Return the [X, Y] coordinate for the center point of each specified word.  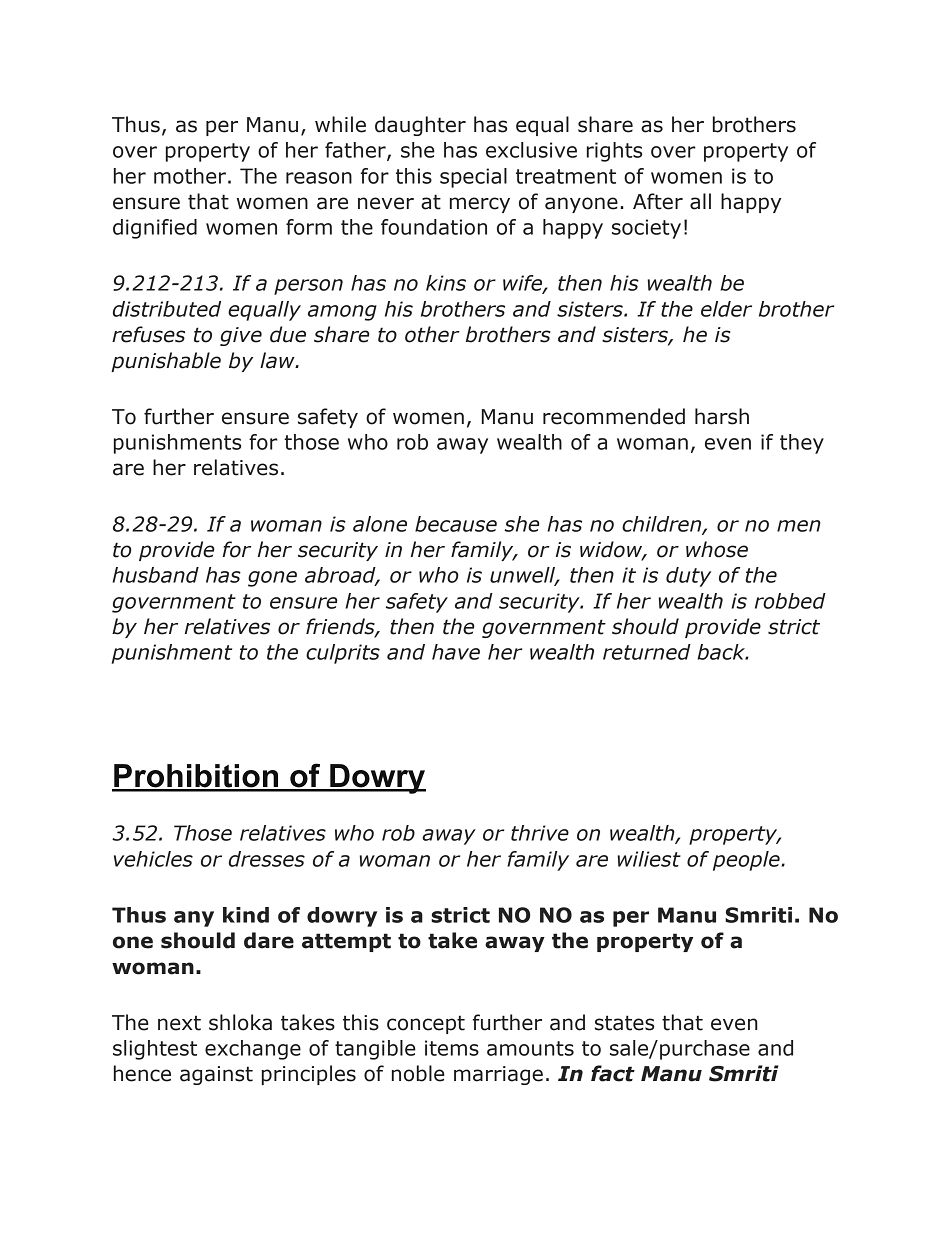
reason [319, 178]
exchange [253, 1050]
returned [647, 652]
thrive [540, 833]
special [473, 178]
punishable [166, 362]
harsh [722, 416]
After [658, 201]
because [456, 524]
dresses [267, 859]
